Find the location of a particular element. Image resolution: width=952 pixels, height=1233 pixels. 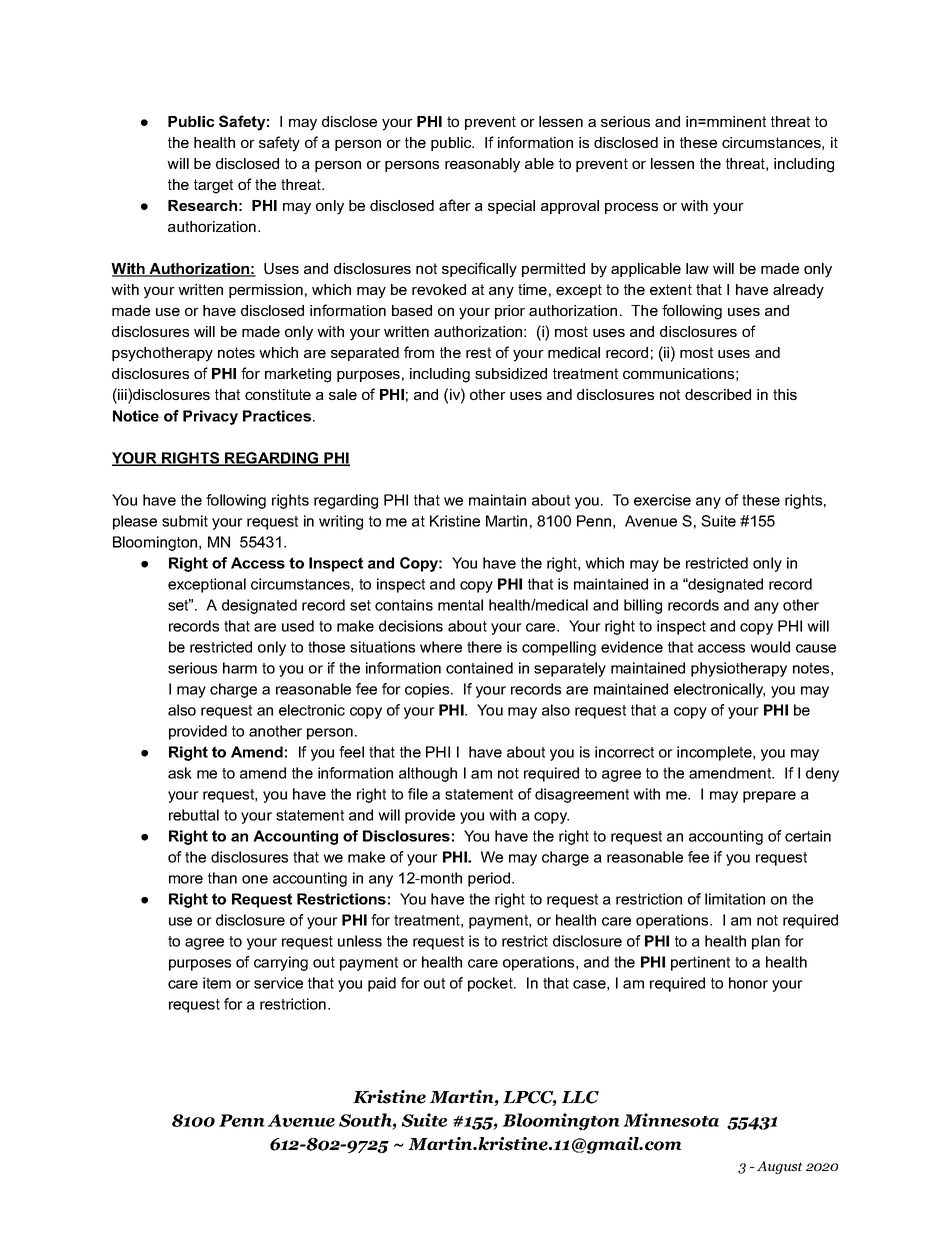

law is located at coordinates (697, 268).
